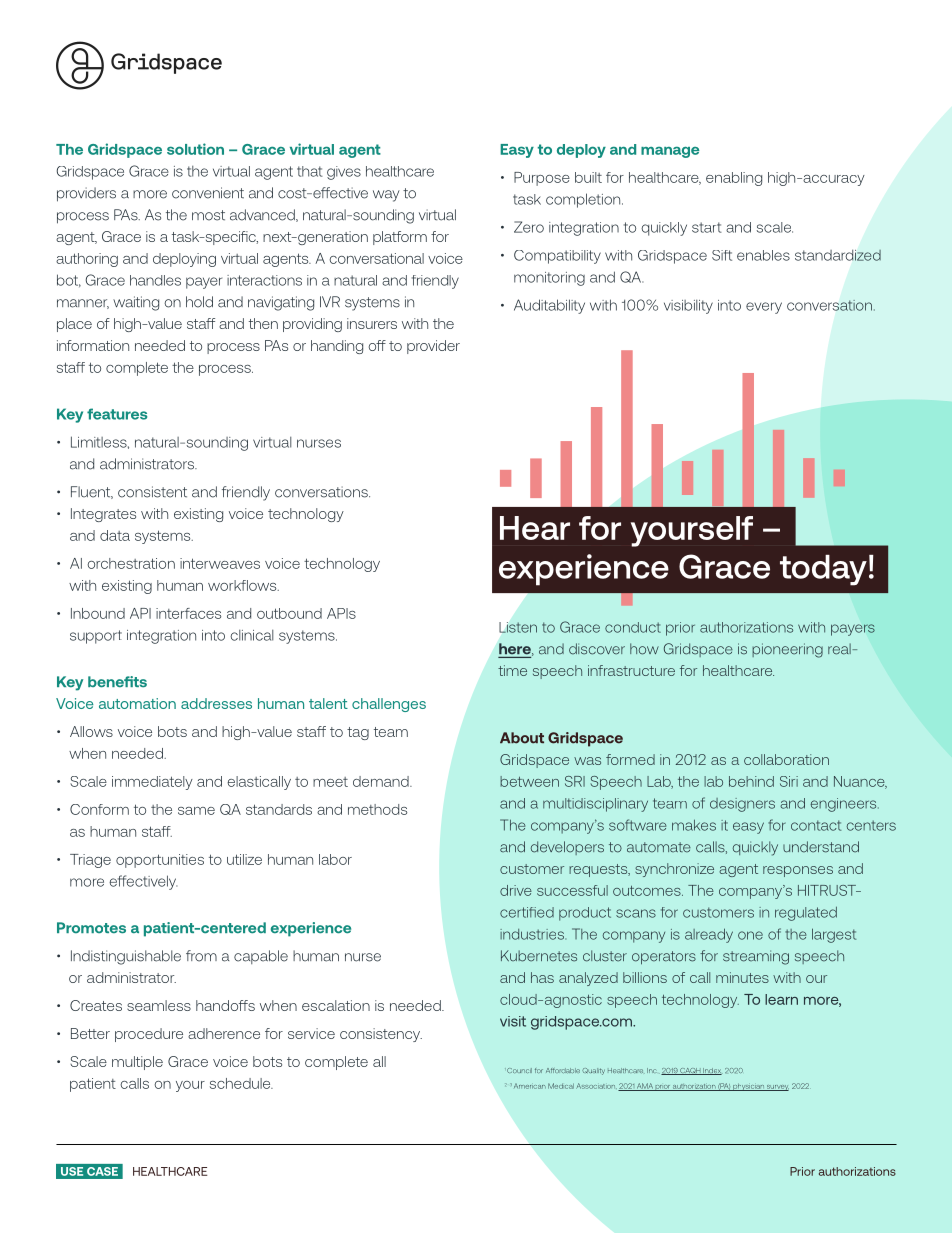 Image resolution: width=952 pixels, height=1233 pixels. I want to click on pioneering, so click(787, 650).
